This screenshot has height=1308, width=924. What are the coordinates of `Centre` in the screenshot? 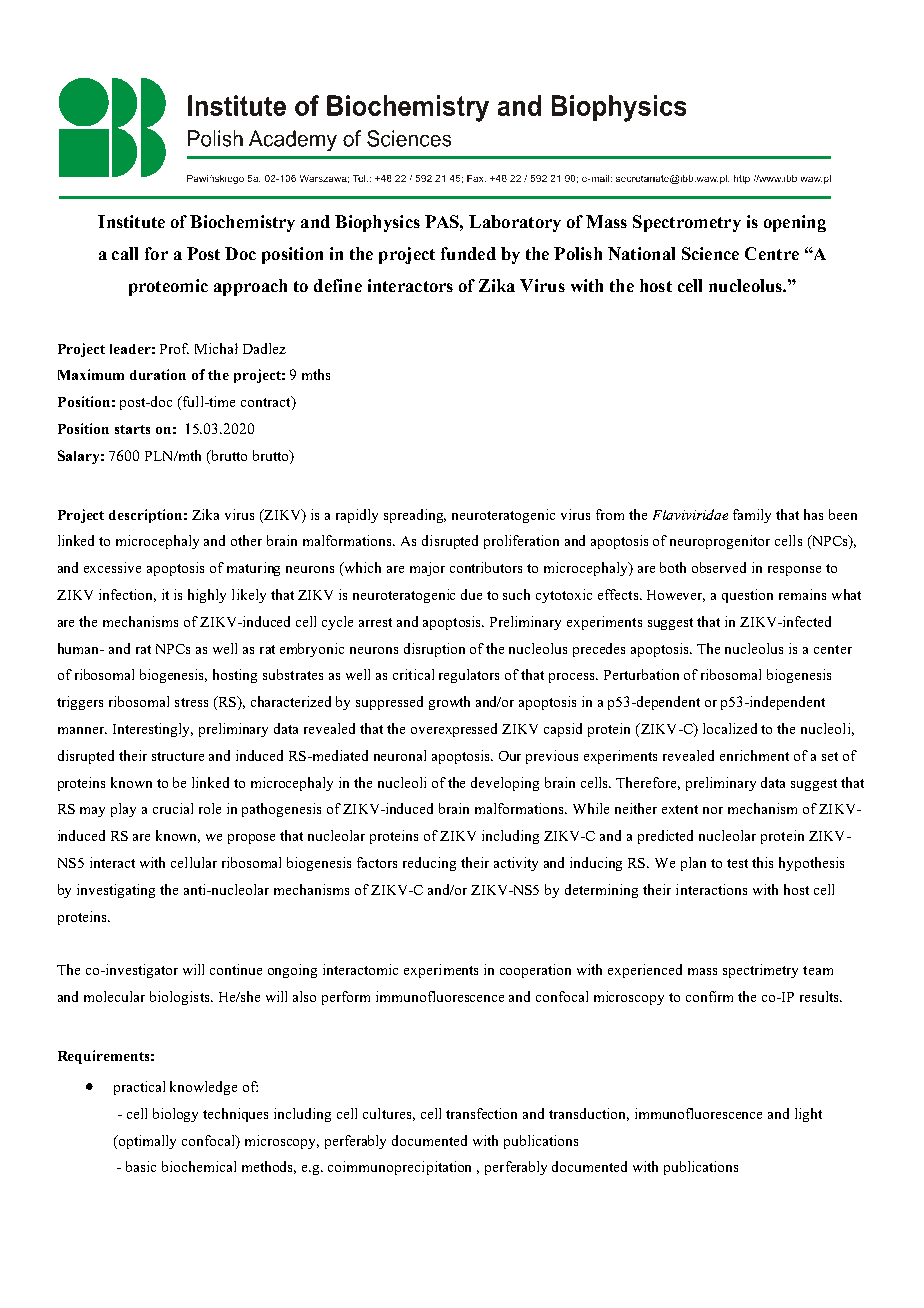 It's located at (772, 253).
